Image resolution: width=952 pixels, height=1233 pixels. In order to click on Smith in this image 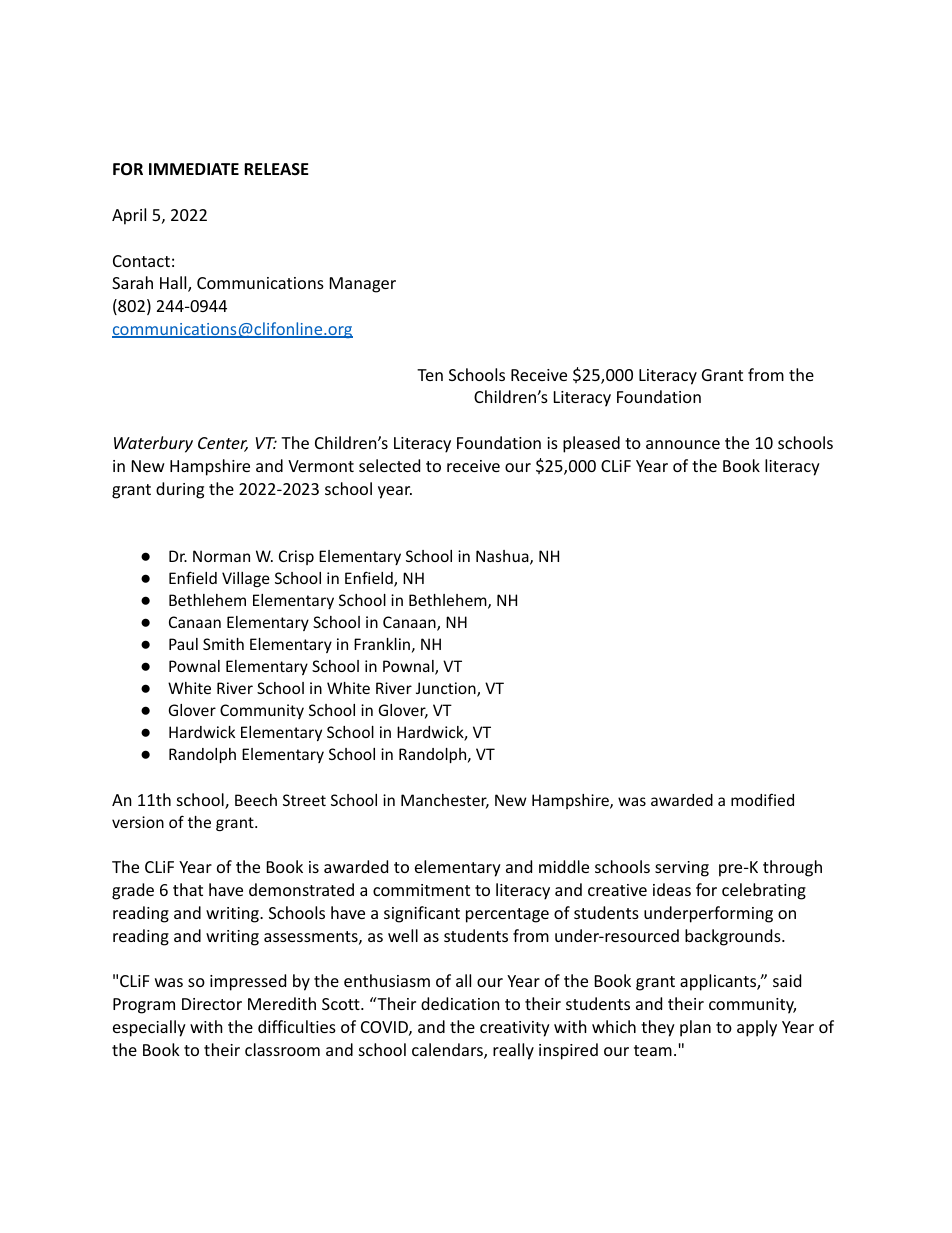, I will do `click(223, 644)`.
